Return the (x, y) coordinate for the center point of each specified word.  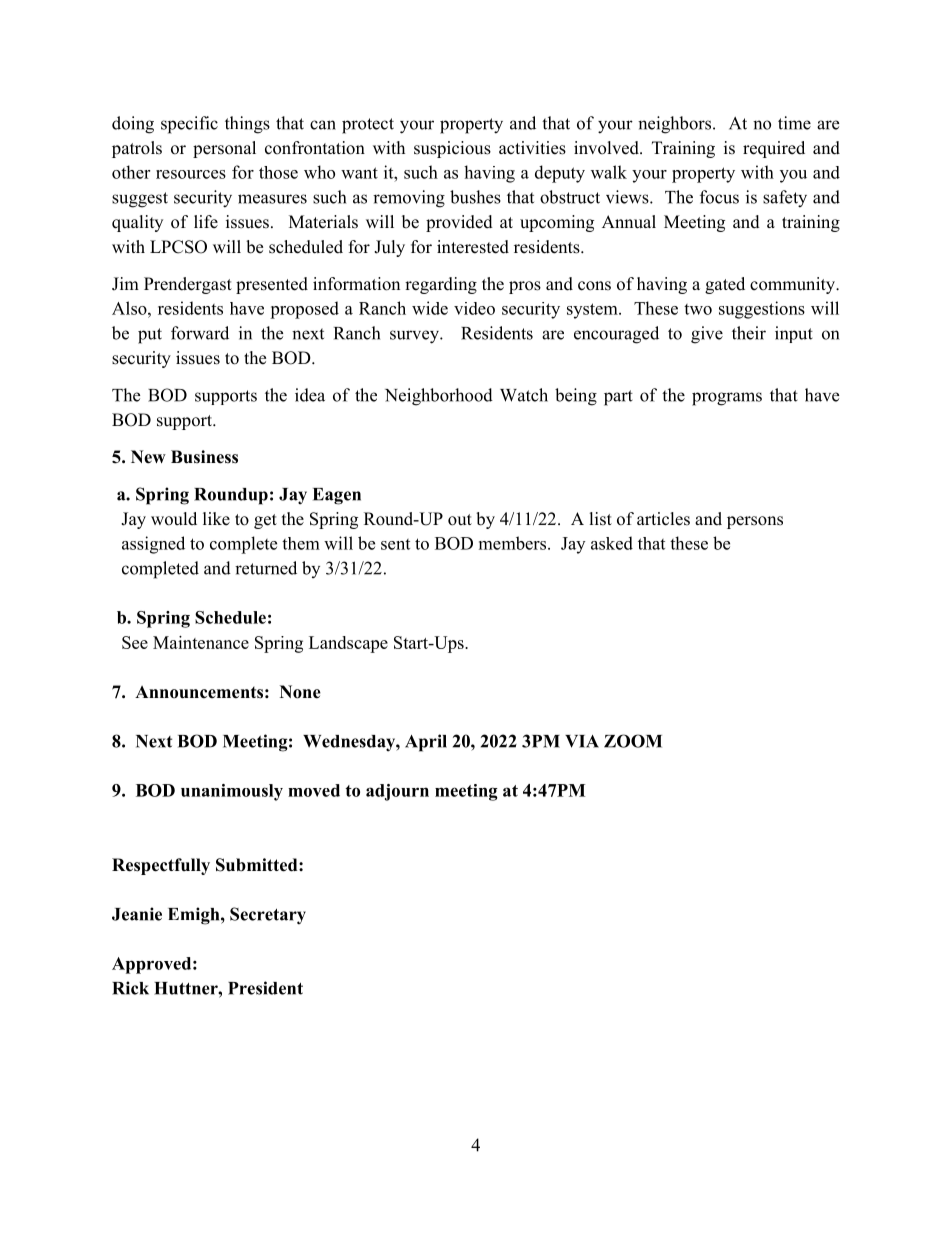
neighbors (676, 125)
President (265, 988)
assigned (153, 545)
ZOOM (633, 741)
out (460, 520)
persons (755, 522)
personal (224, 149)
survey (415, 337)
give (707, 335)
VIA (582, 741)
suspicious (452, 149)
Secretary (268, 916)
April (426, 743)
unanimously (232, 792)
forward (200, 333)
